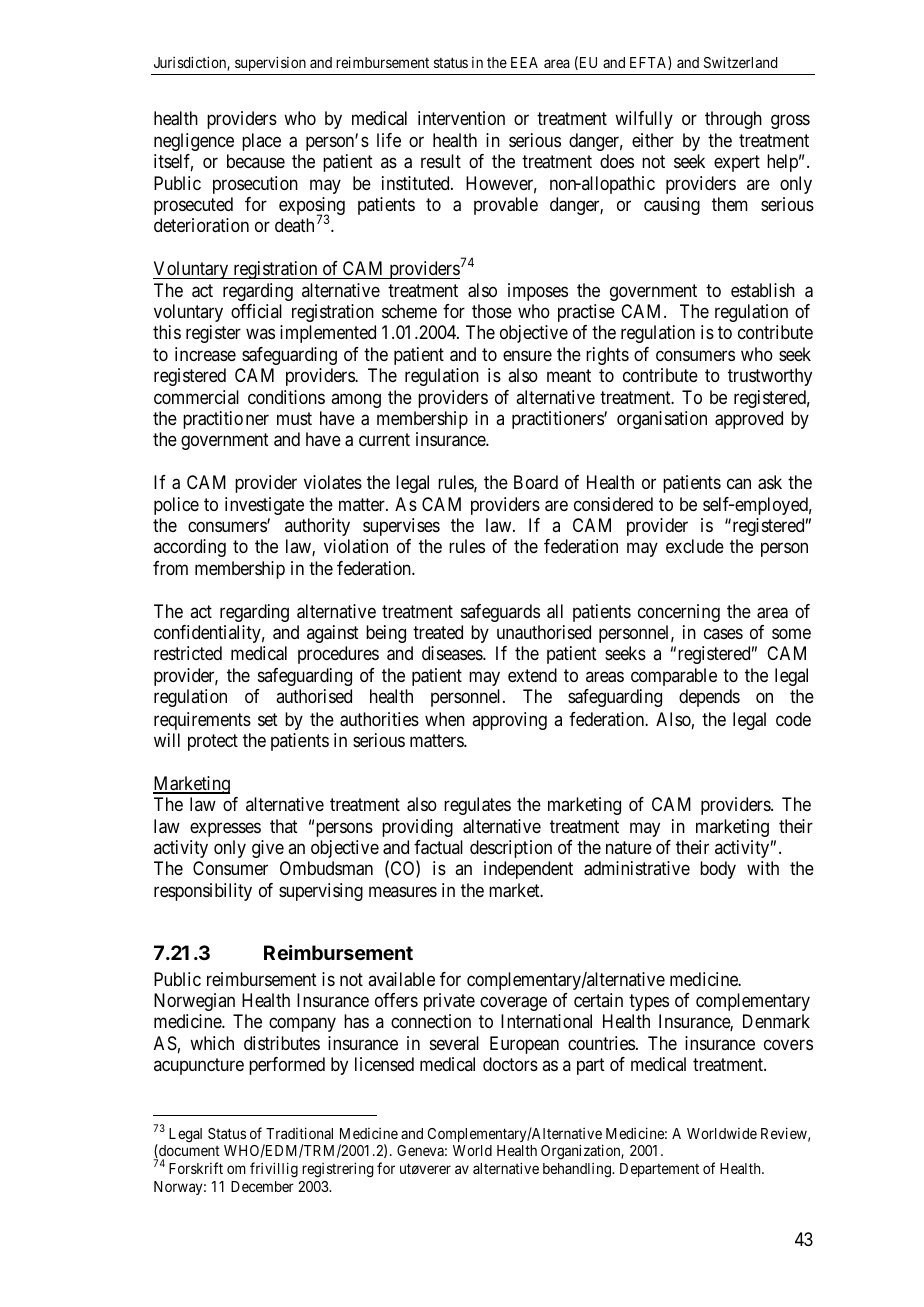 This document has height=1307, width=924. I want to click on independent, so click(528, 870).
